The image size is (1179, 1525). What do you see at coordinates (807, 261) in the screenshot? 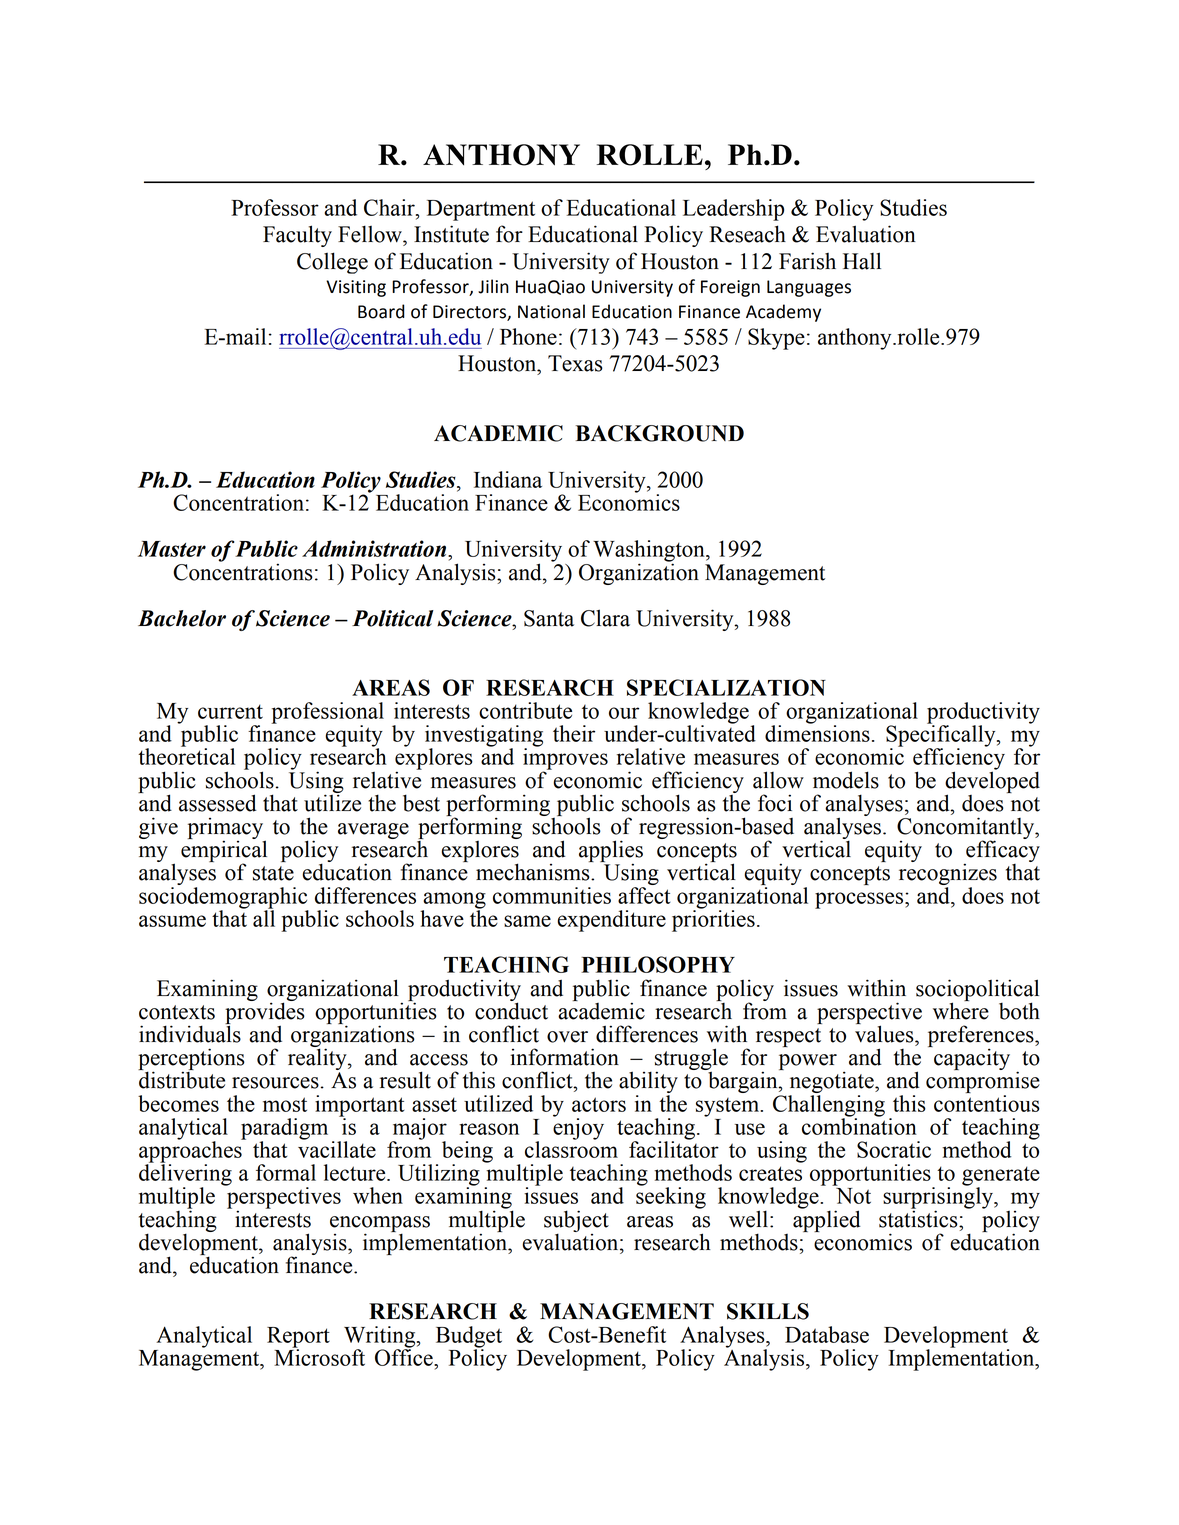
I see `Farish` at bounding box center [807, 261].
